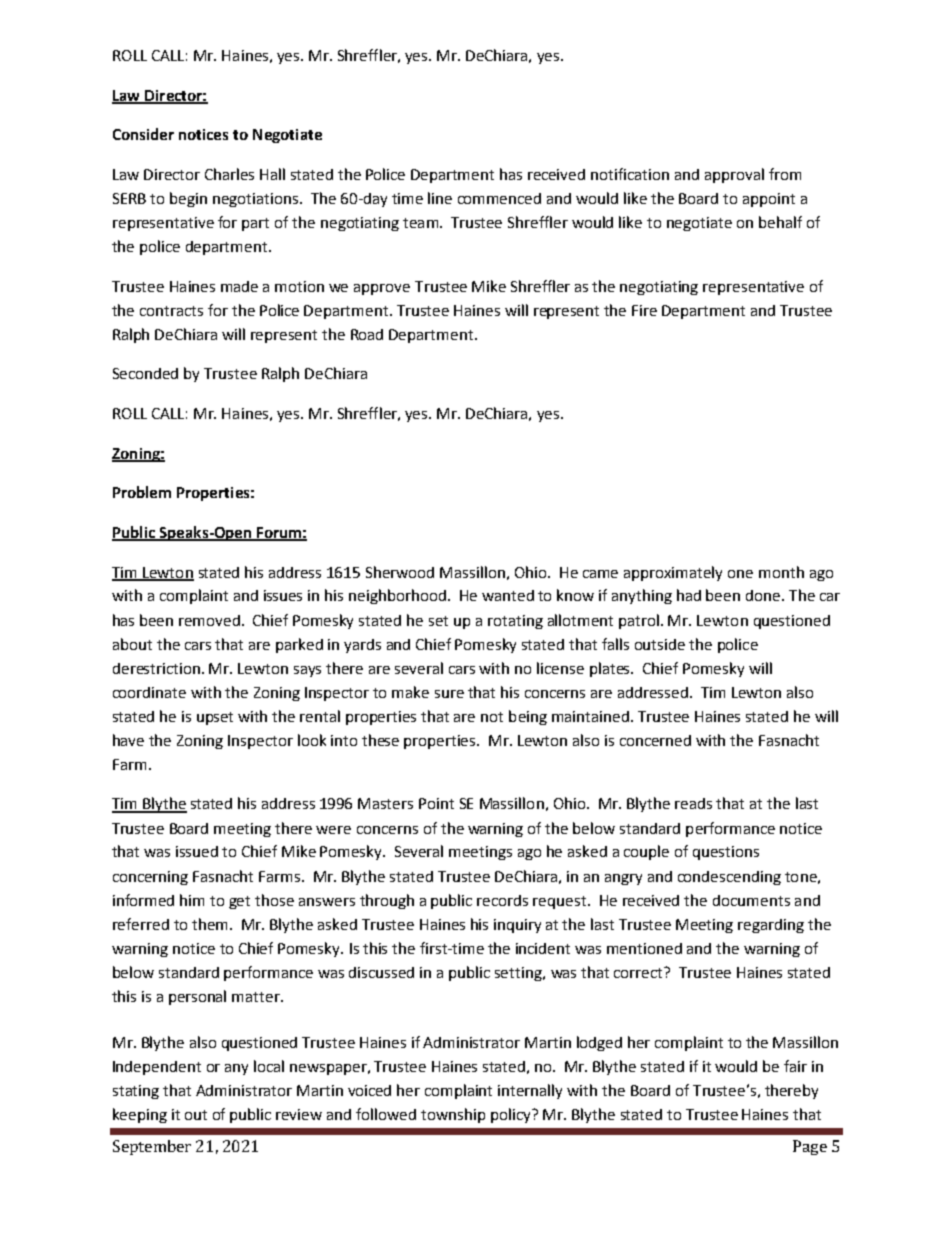 This image has height=1233, width=952. I want to click on keeping, so click(140, 1115).
